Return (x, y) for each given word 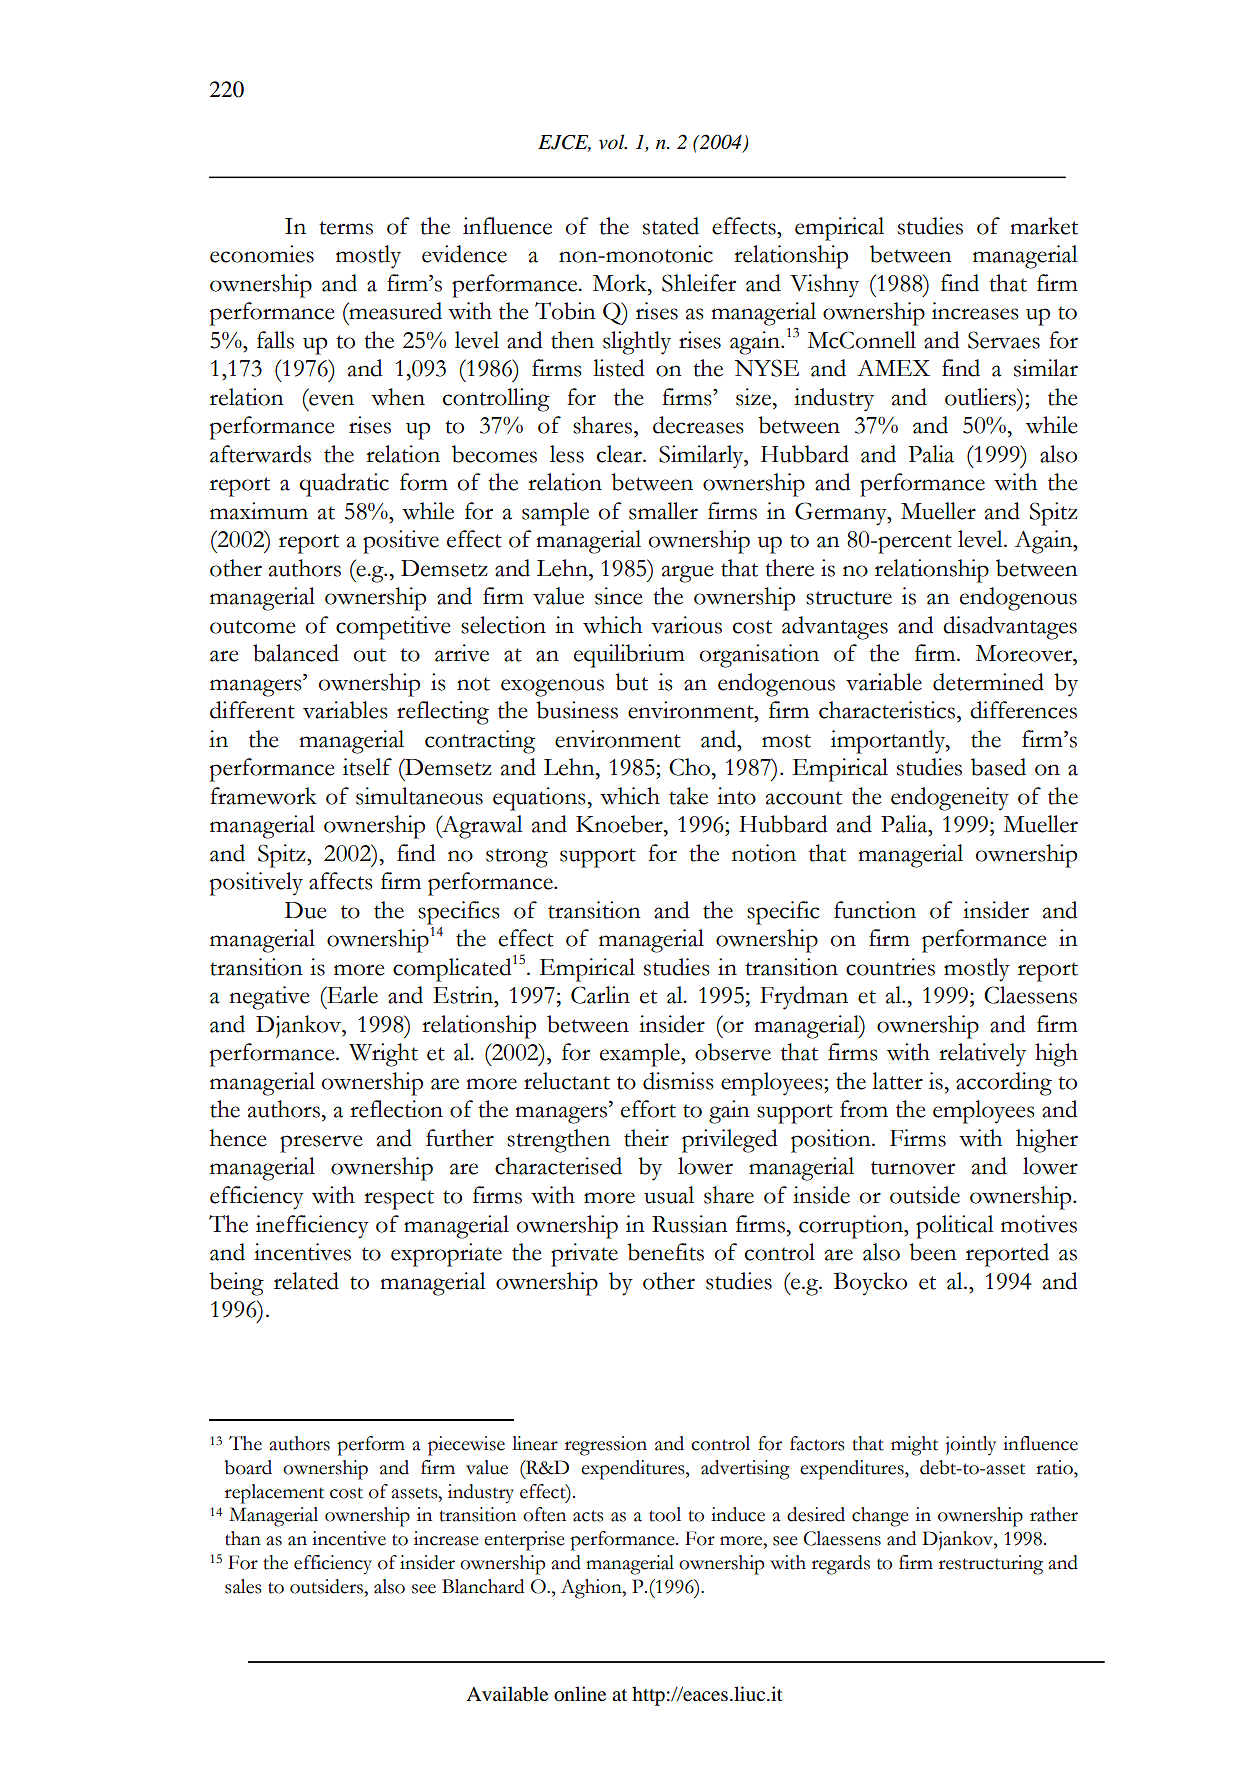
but (631, 682)
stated (671, 226)
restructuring (991, 1565)
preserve (321, 1144)
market (1044, 226)
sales (243, 1586)
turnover (913, 1168)
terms (346, 228)
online (580, 1694)
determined (988, 682)
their (646, 1138)
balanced (296, 653)
